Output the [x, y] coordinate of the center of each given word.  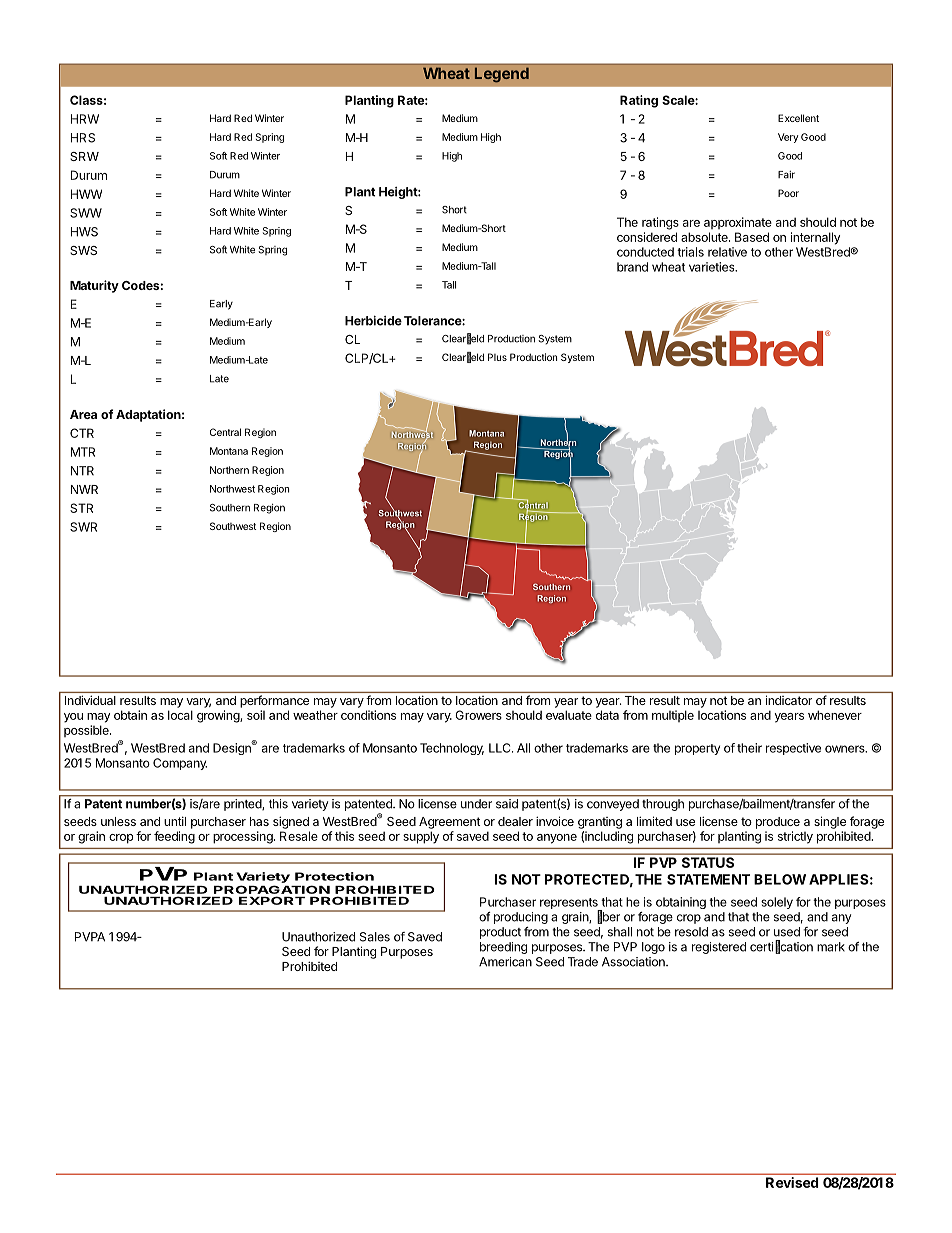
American [505, 962]
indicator [789, 700]
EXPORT [272, 900]
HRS [83, 138]
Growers [478, 715]
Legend [502, 75]
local [180, 715]
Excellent [798, 118]
